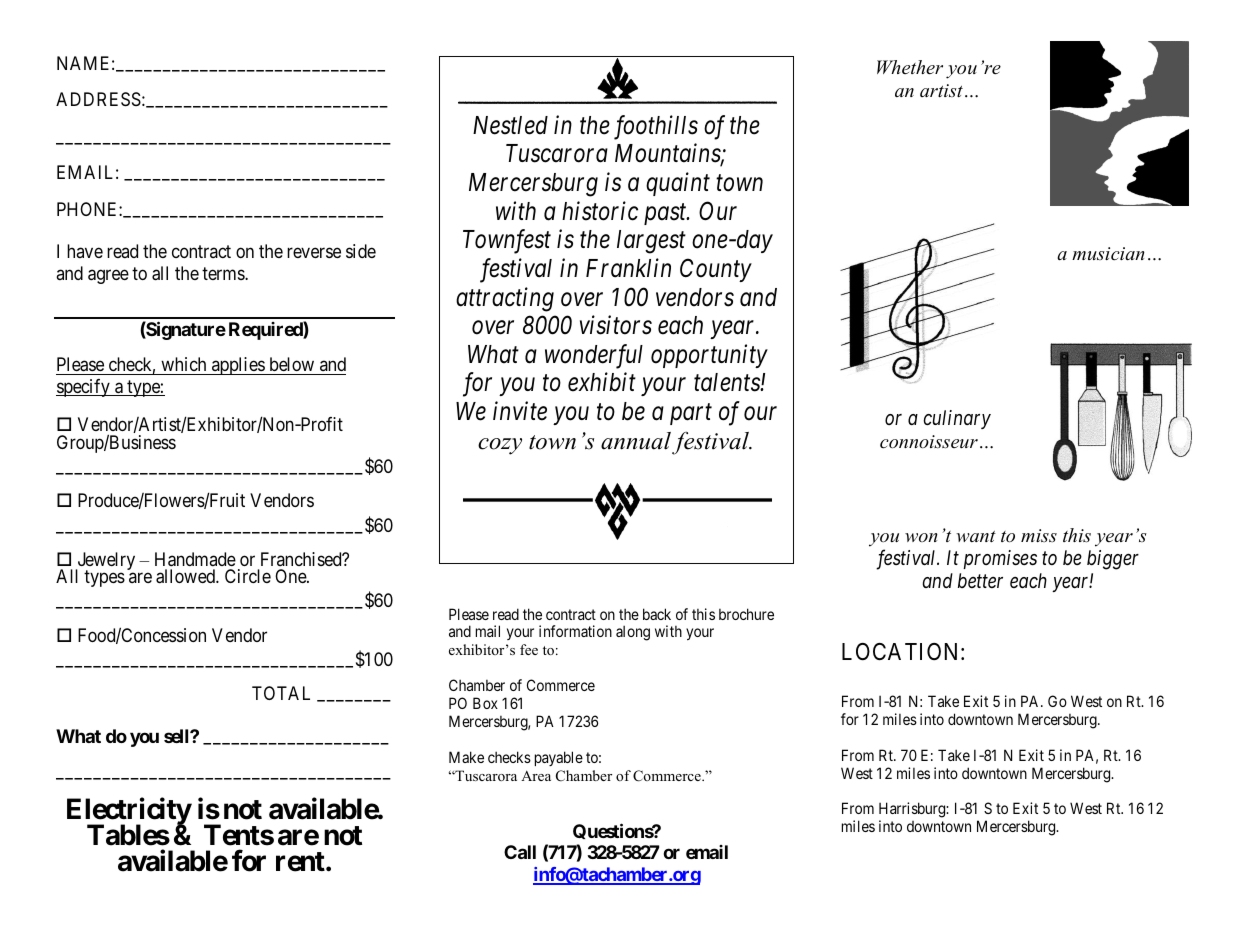  I want to click on connoisseur, so click(929, 442).
